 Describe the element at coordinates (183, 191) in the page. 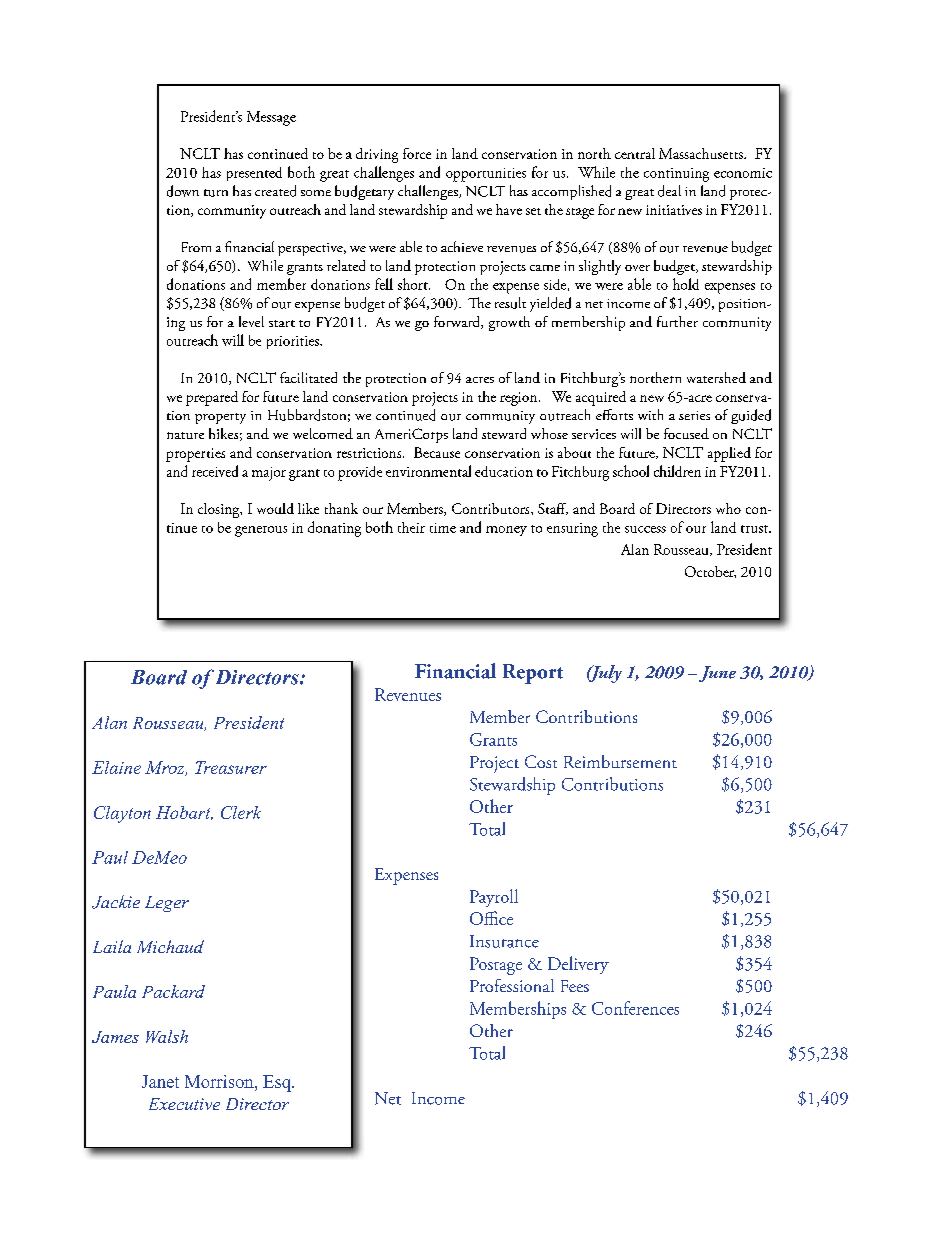

I see `down` at that location.
